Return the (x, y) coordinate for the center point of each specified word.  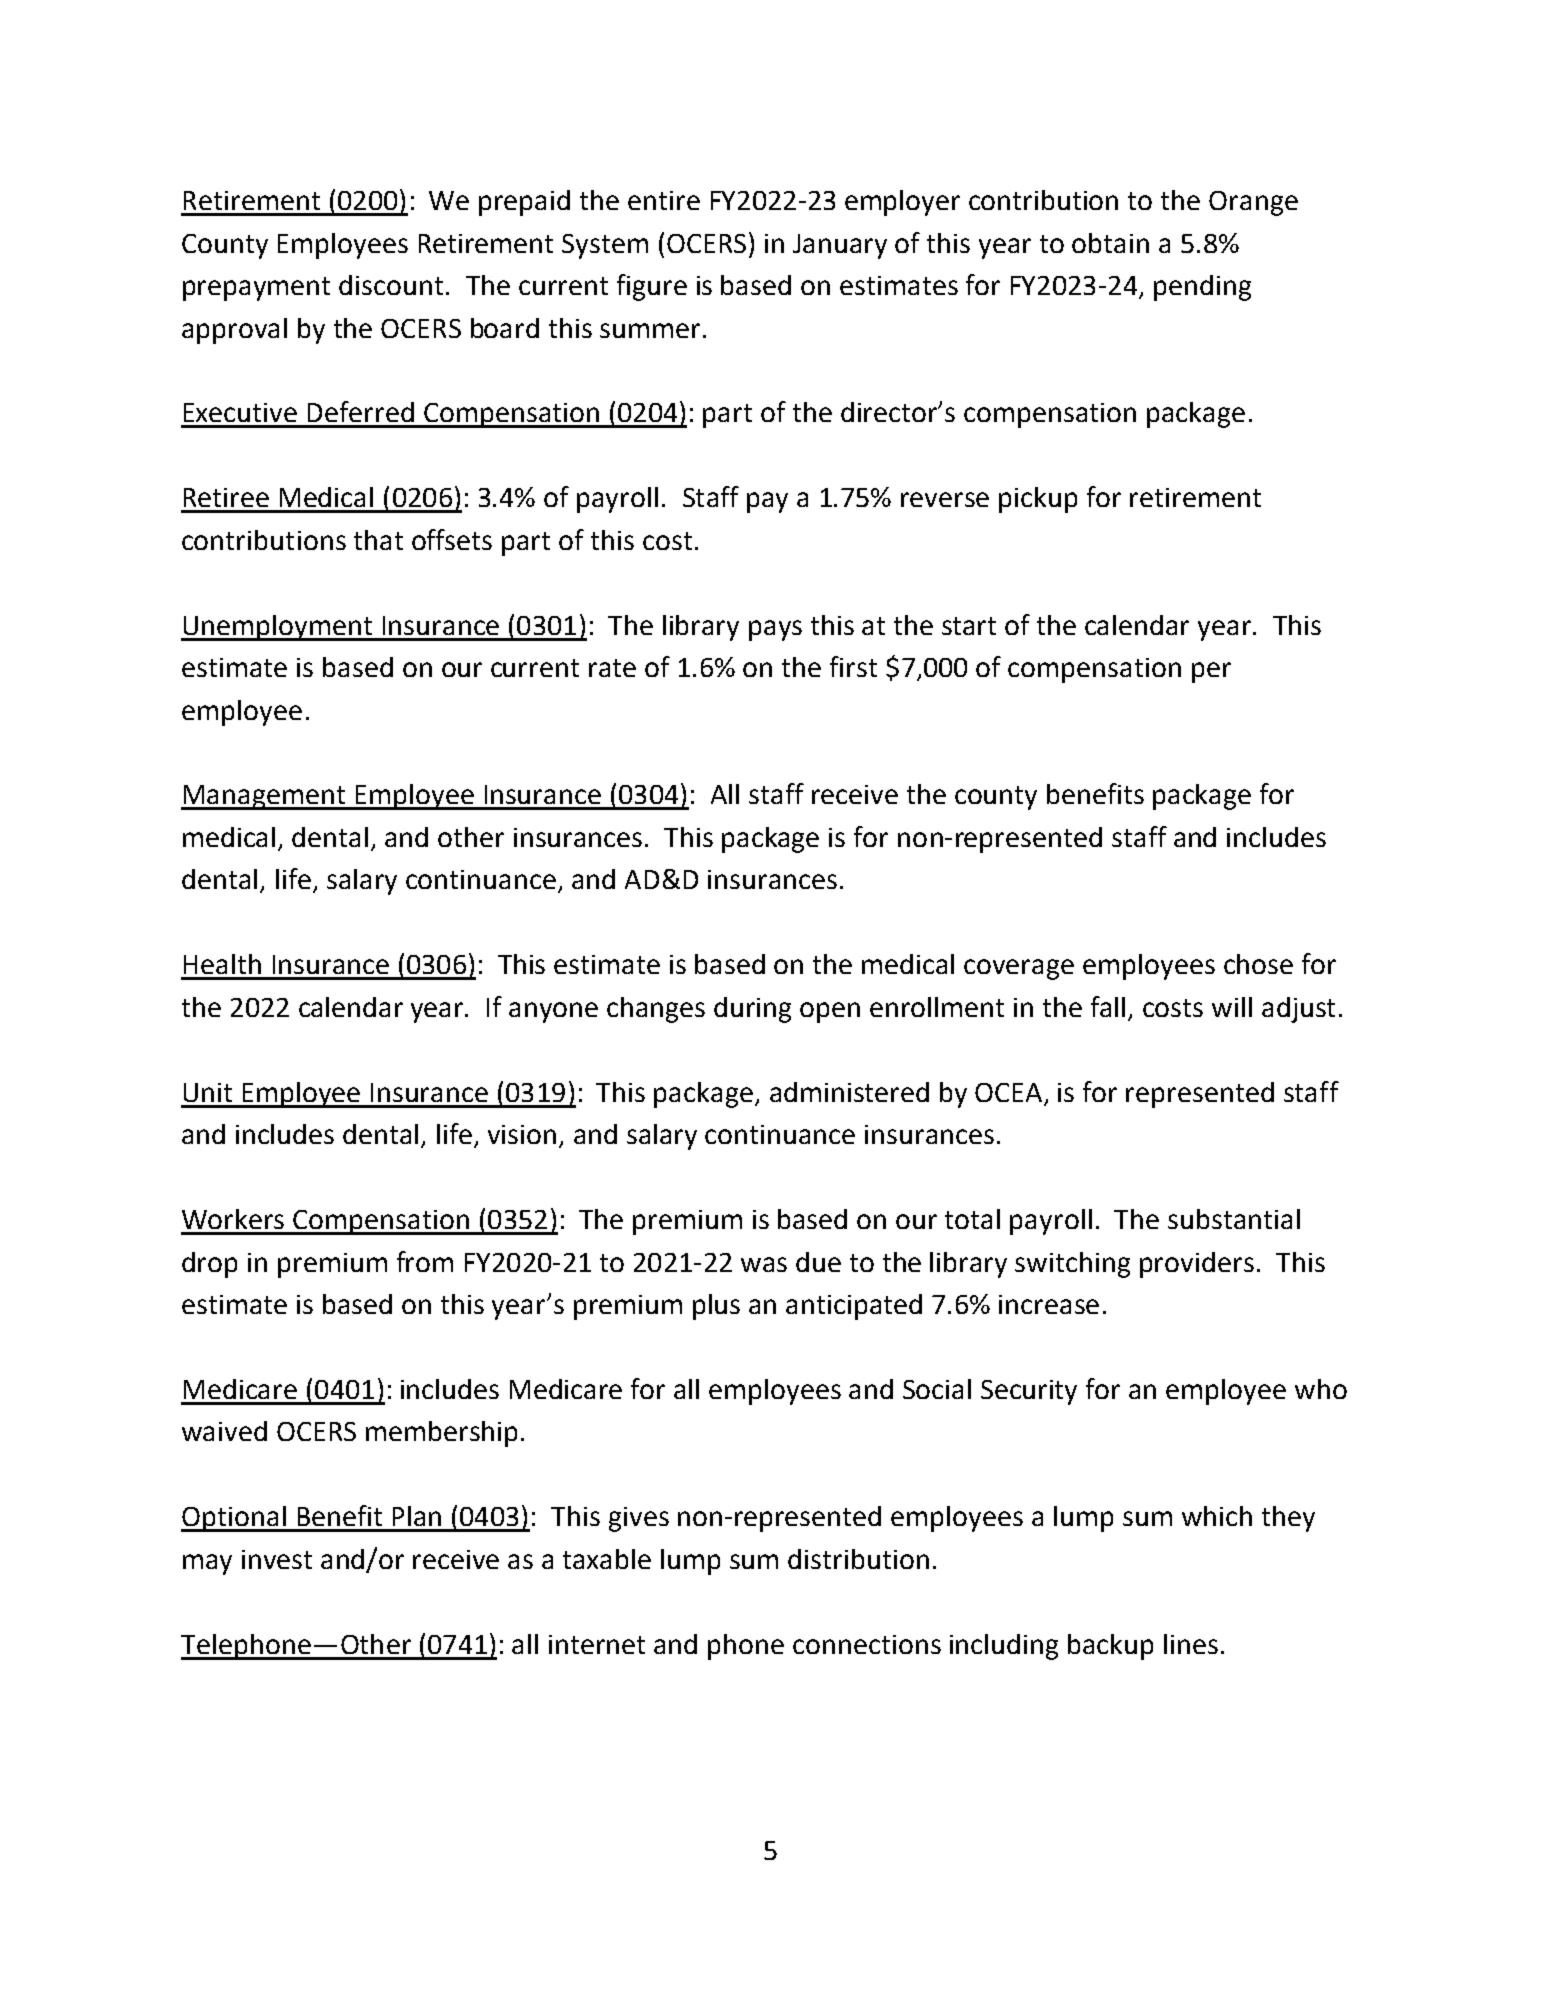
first (853, 666)
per (1211, 672)
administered (849, 1092)
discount (391, 285)
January (840, 246)
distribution (858, 1559)
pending (1202, 288)
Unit (208, 1092)
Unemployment (278, 628)
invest (277, 1559)
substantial (1234, 1219)
